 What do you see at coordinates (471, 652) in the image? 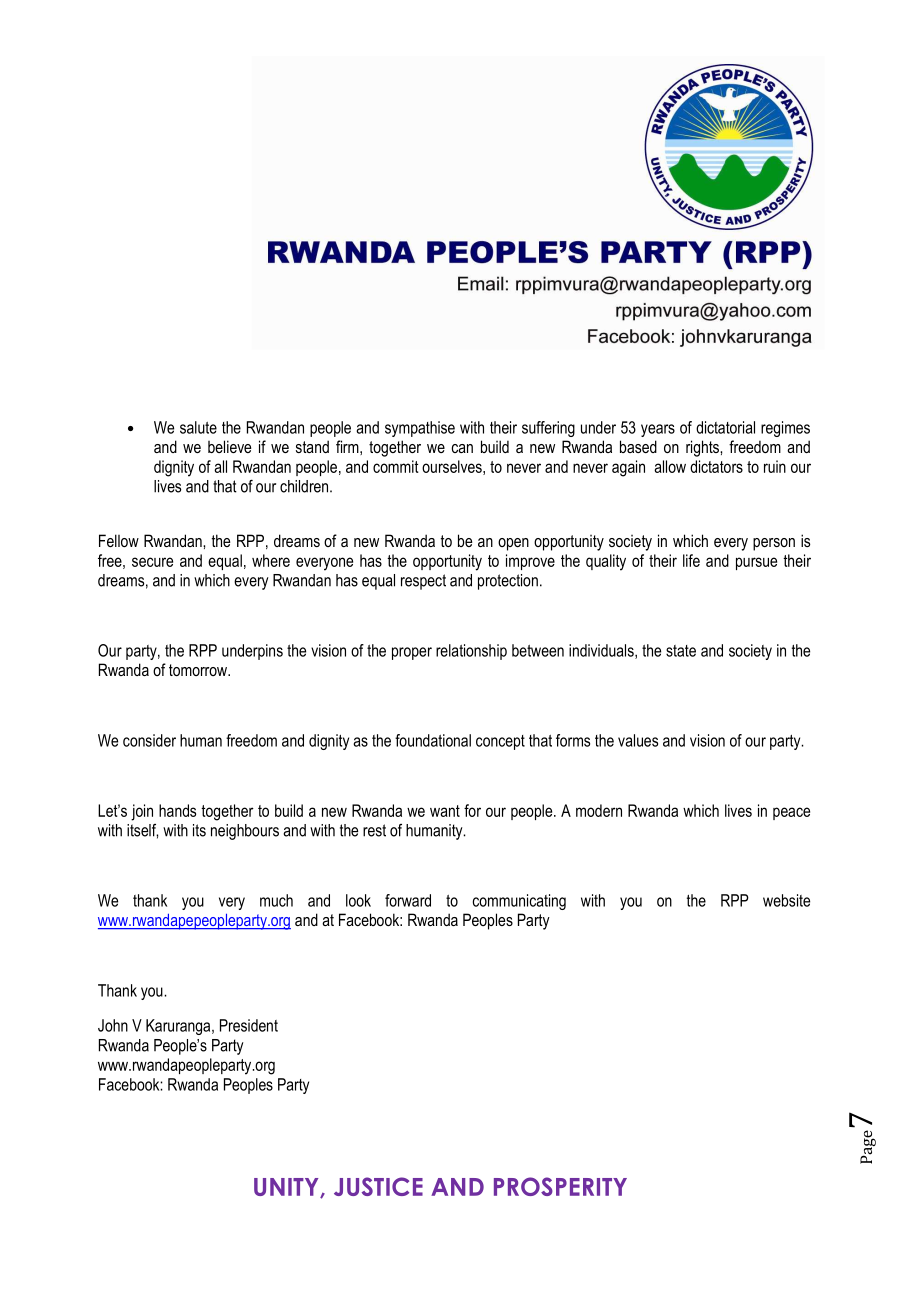
I see `relationship` at bounding box center [471, 652].
